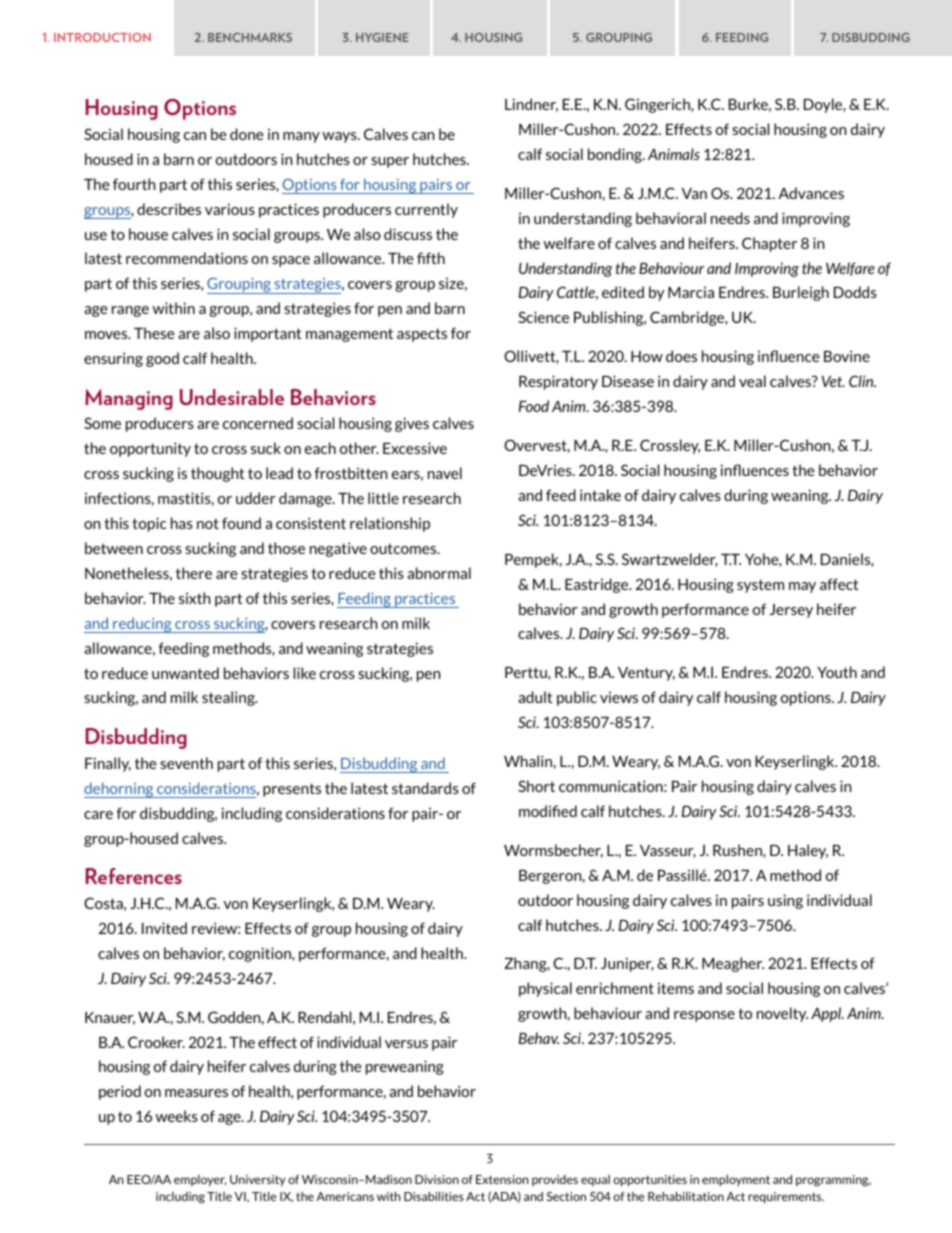 This screenshot has height=1233, width=952. Describe the element at coordinates (808, 851) in the screenshot. I see `Haley` at that location.
